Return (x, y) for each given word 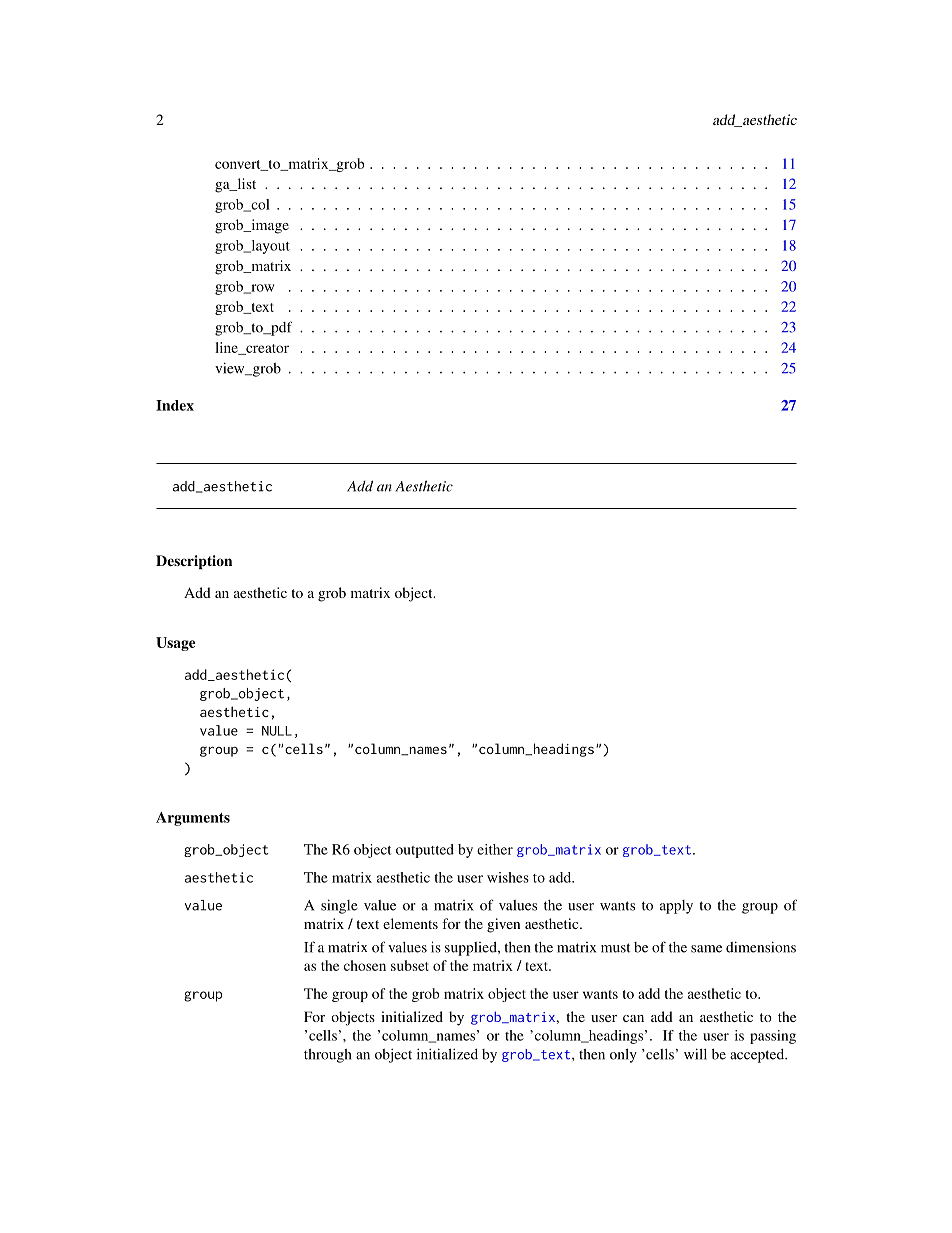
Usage (176, 644)
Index (175, 405)
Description (194, 562)
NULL (277, 731)
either (495, 849)
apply (676, 907)
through (328, 1056)
